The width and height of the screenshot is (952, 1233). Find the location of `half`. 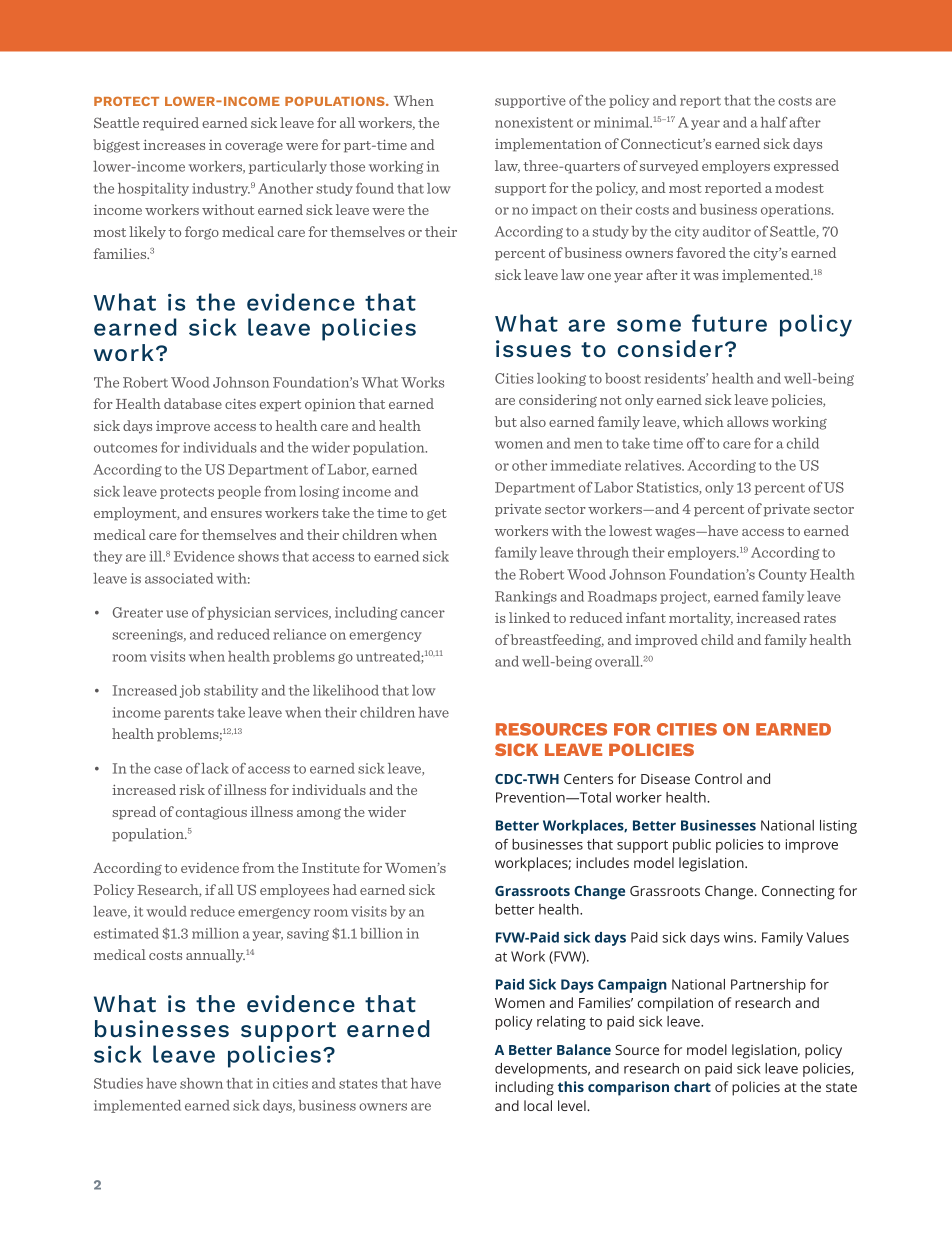

half is located at coordinates (774, 122).
